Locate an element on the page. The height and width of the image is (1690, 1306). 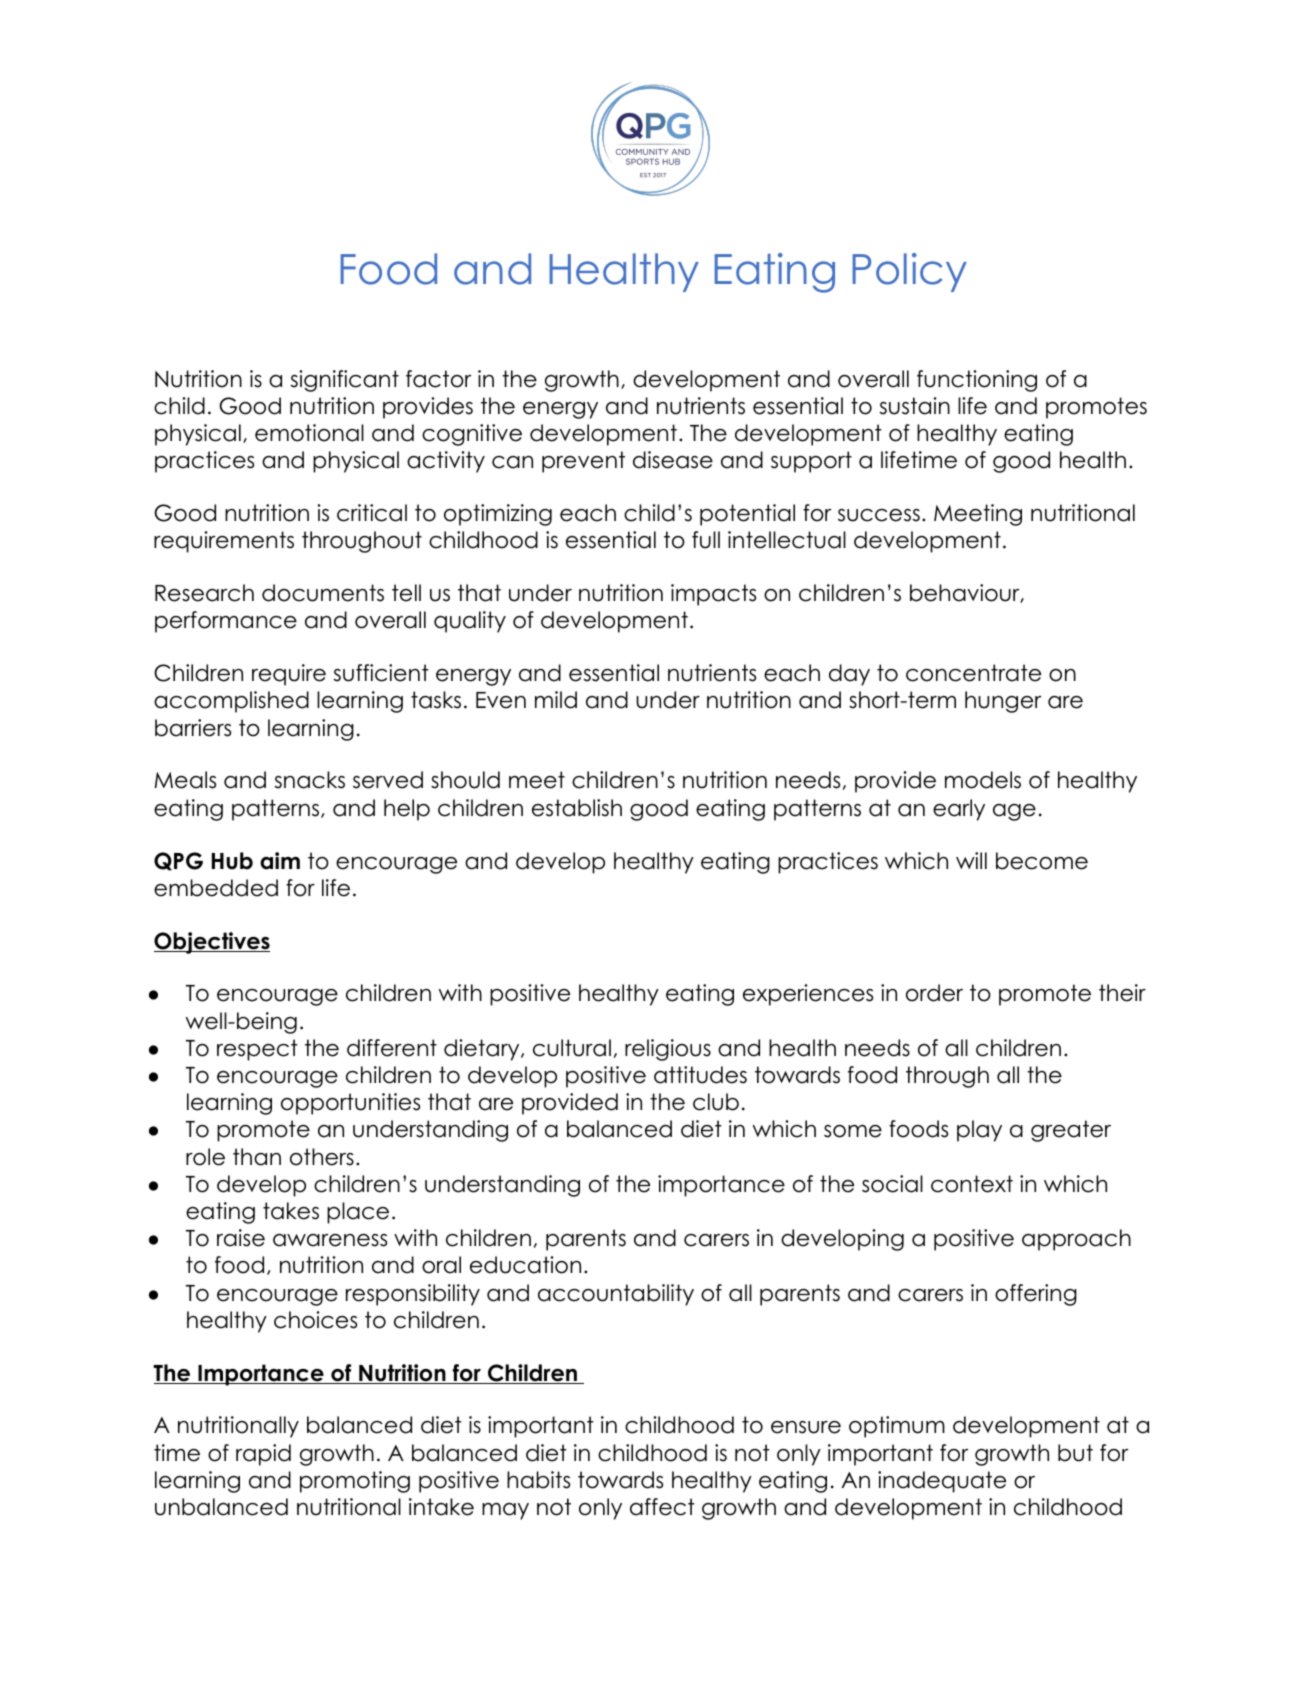
club is located at coordinates (716, 1102).
